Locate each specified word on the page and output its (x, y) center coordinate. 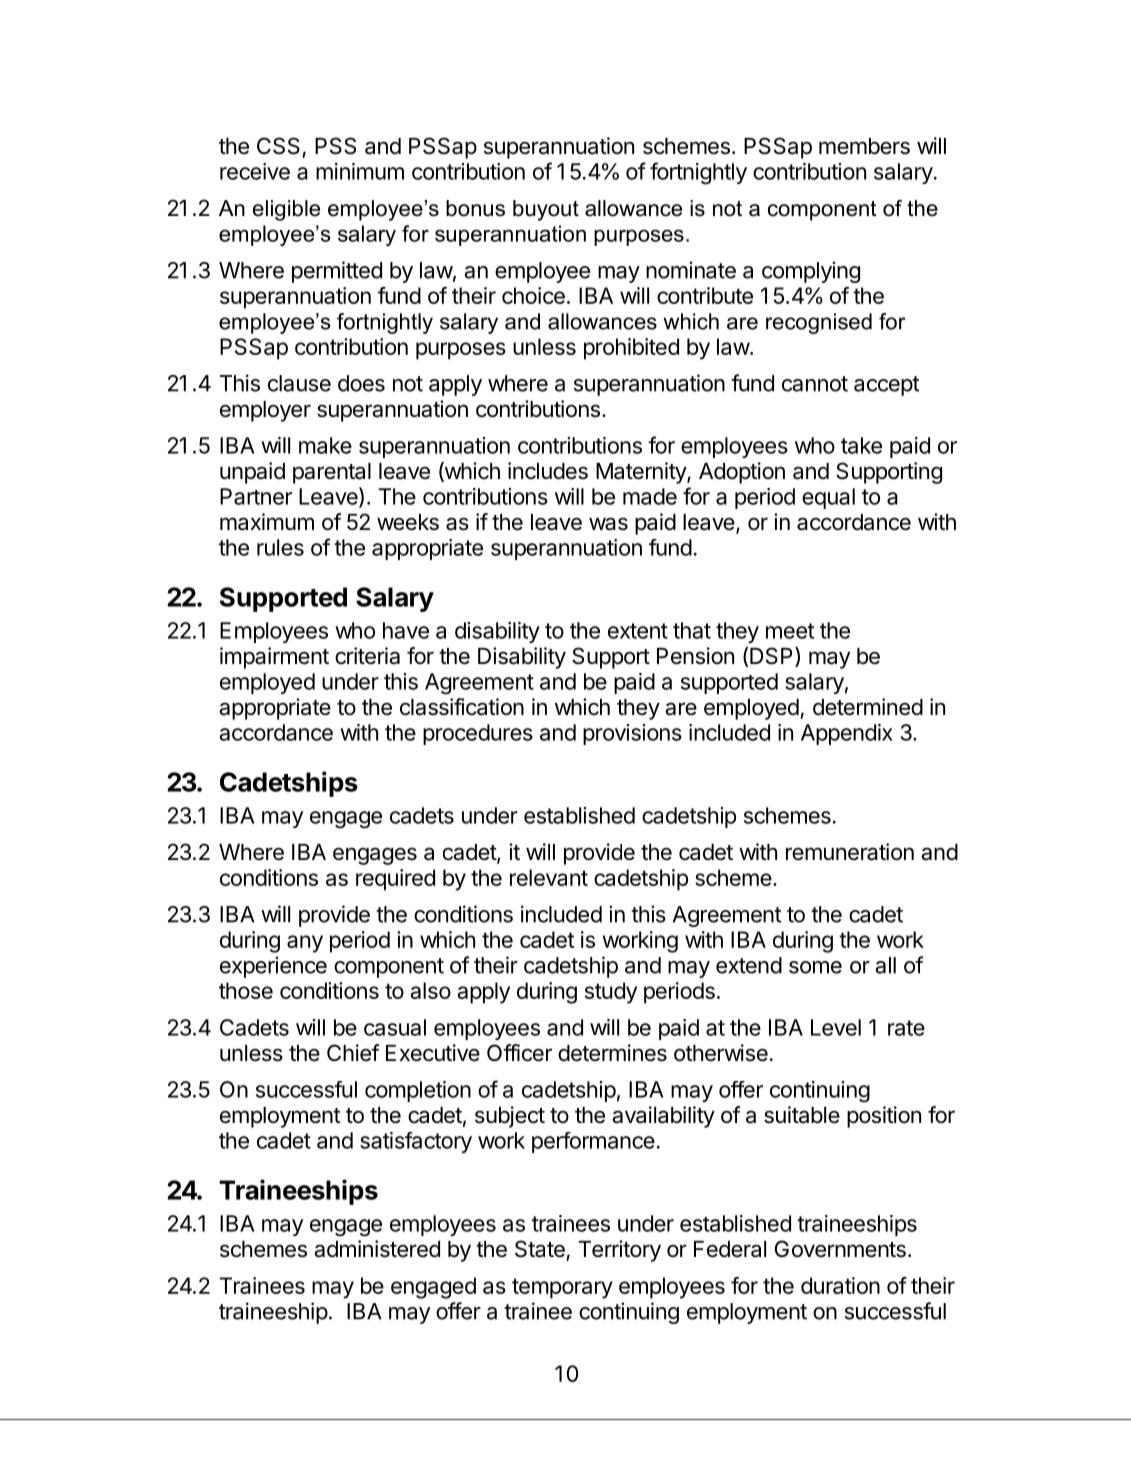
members (864, 146)
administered (377, 1249)
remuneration (850, 852)
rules (280, 547)
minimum (360, 171)
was (608, 524)
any (305, 944)
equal (828, 498)
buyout (546, 210)
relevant (549, 877)
